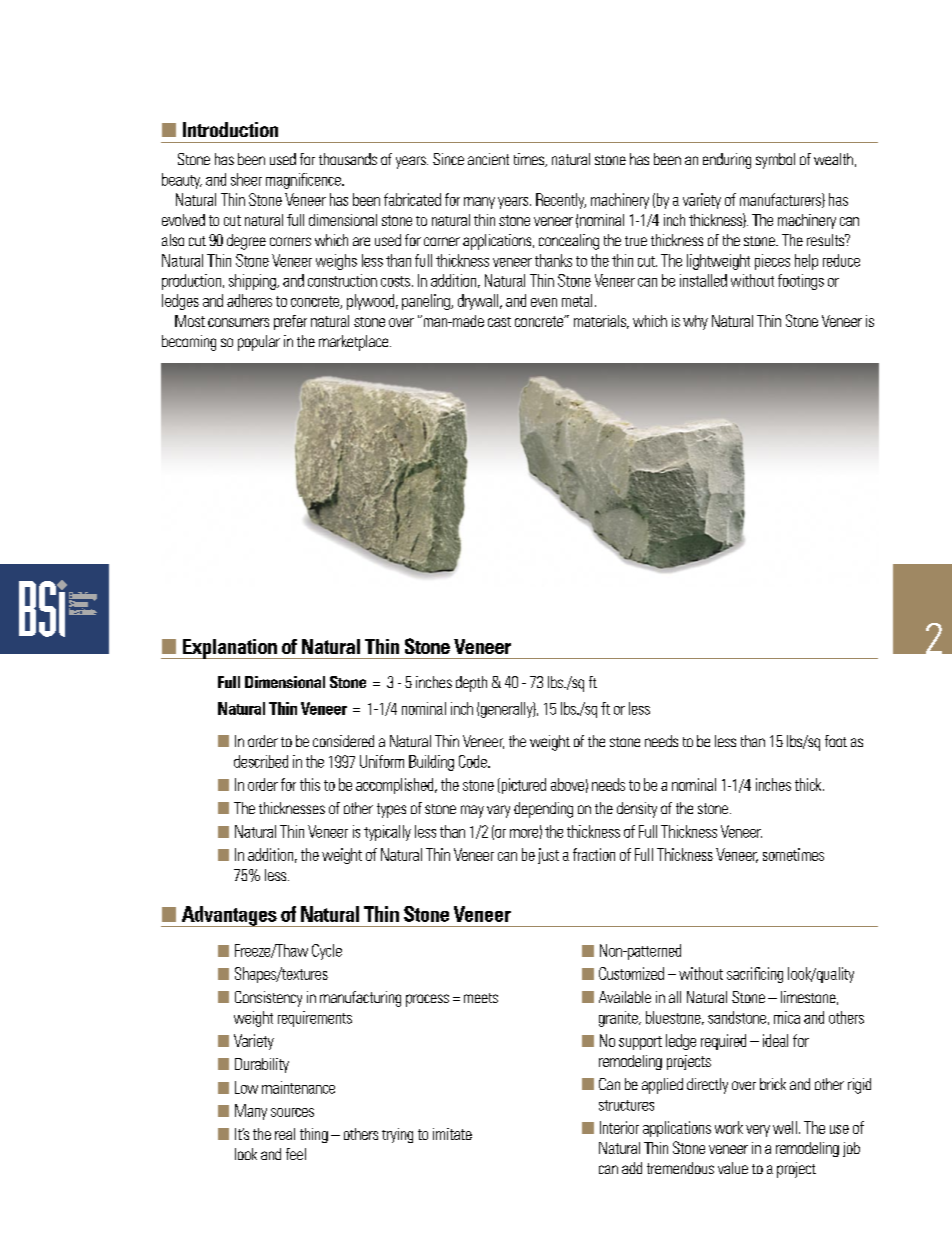 This screenshot has width=952, height=1245. Describe the element at coordinates (246, 179) in the screenshot. I see `sheer` at that location.
